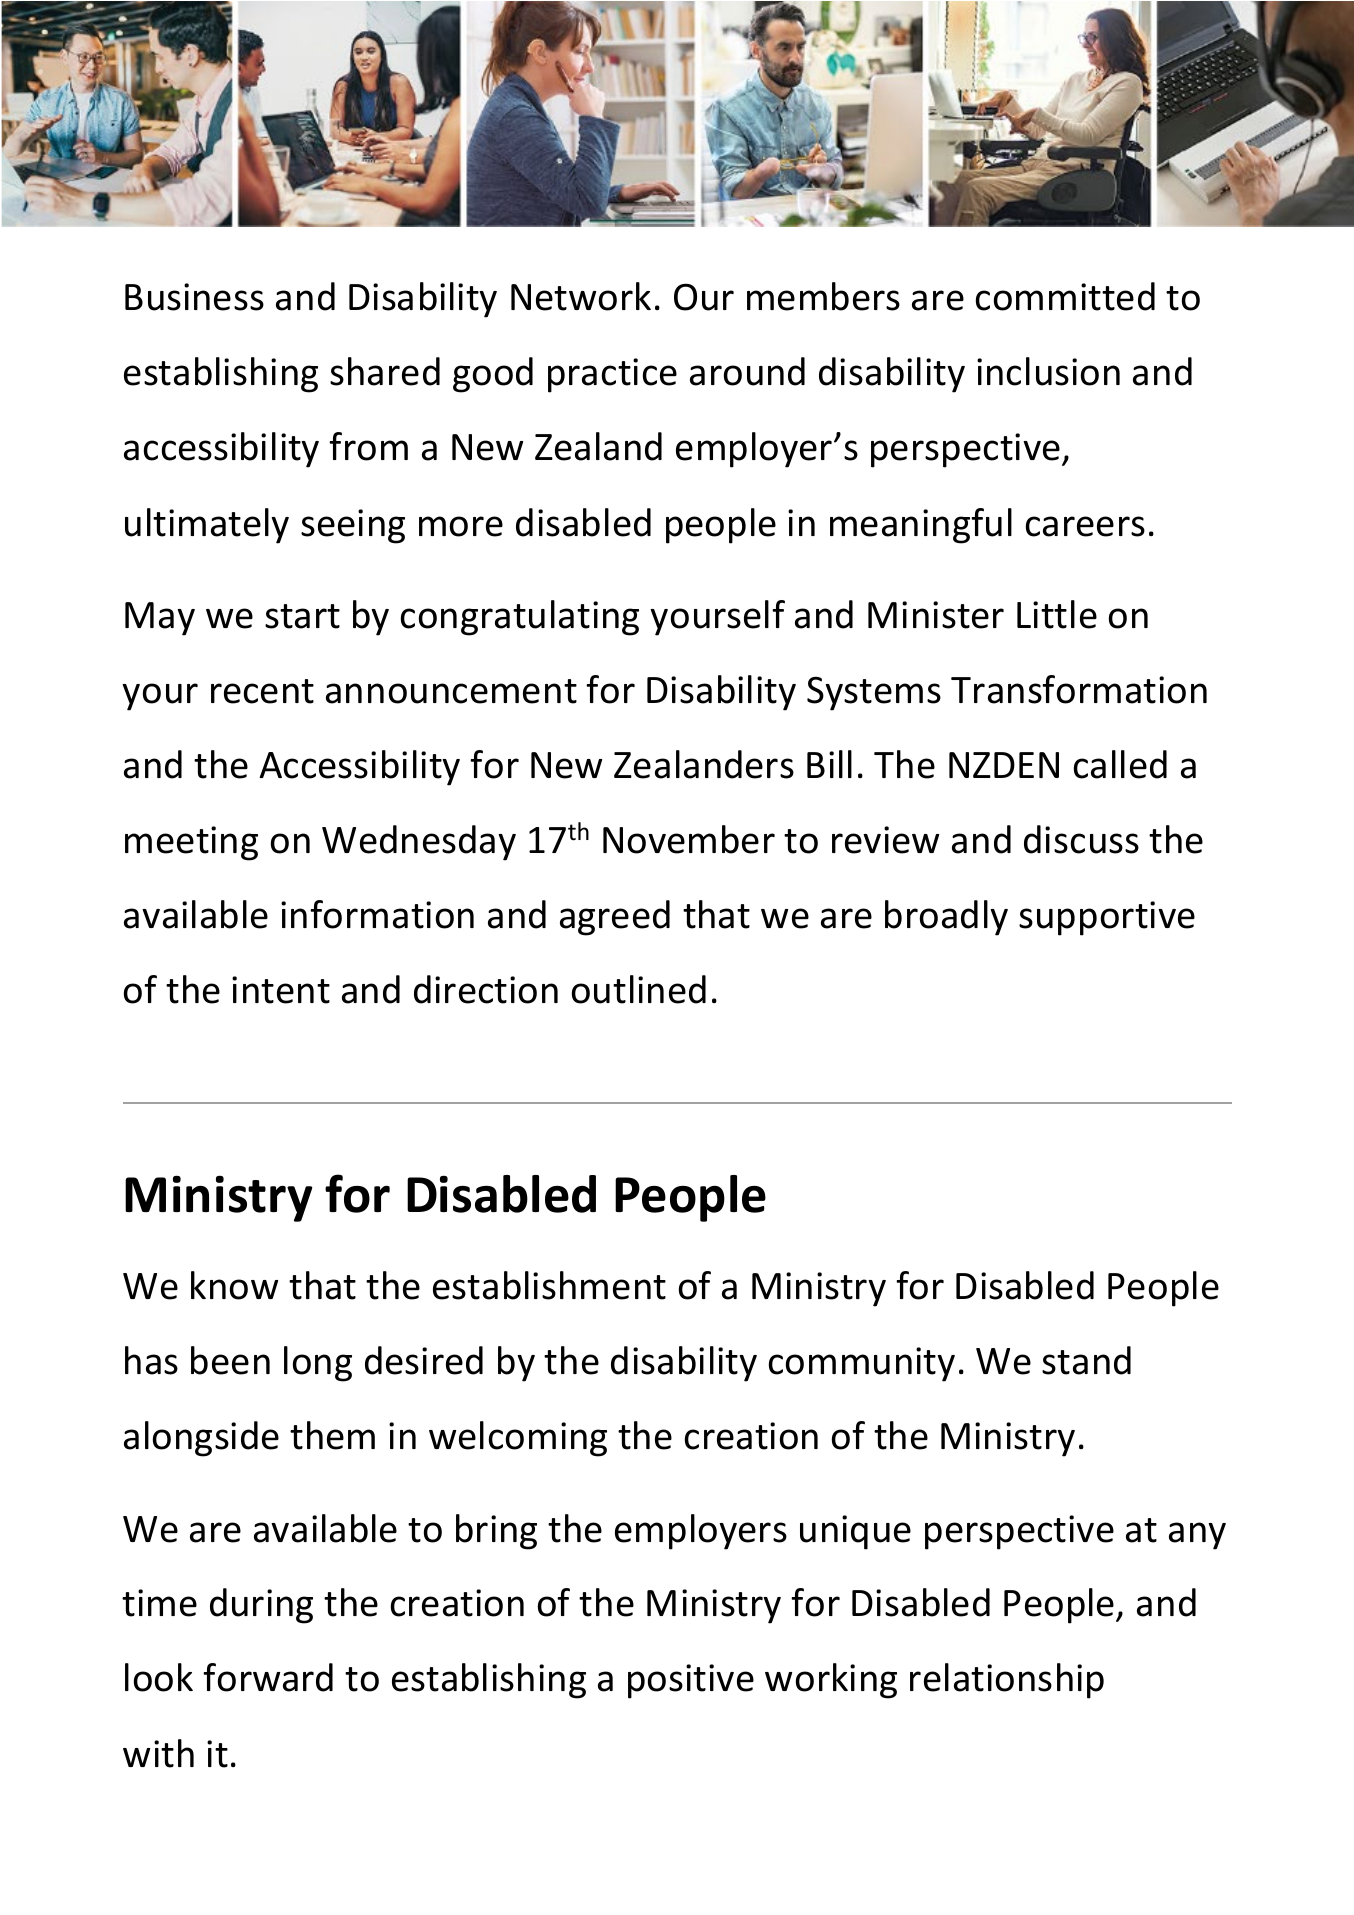 The width and height of the page is (1354, 1915). What do you see at coordinates (268, 1677) in the page?
I see `forward` at bounding box center [268, 1677].
